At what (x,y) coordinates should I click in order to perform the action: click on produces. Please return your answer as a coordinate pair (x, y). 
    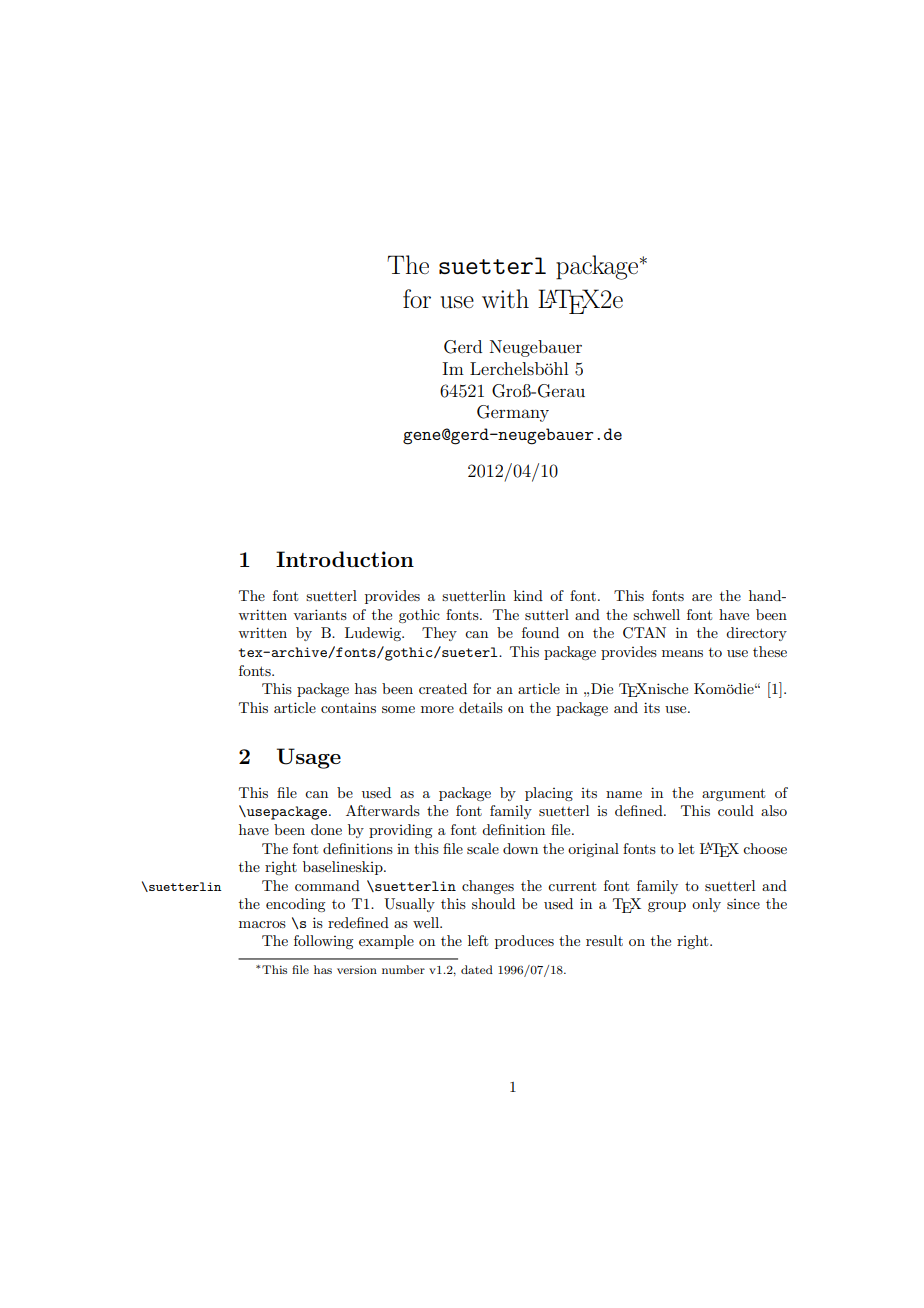
    Looking at the image, I should click on (524, 942).
